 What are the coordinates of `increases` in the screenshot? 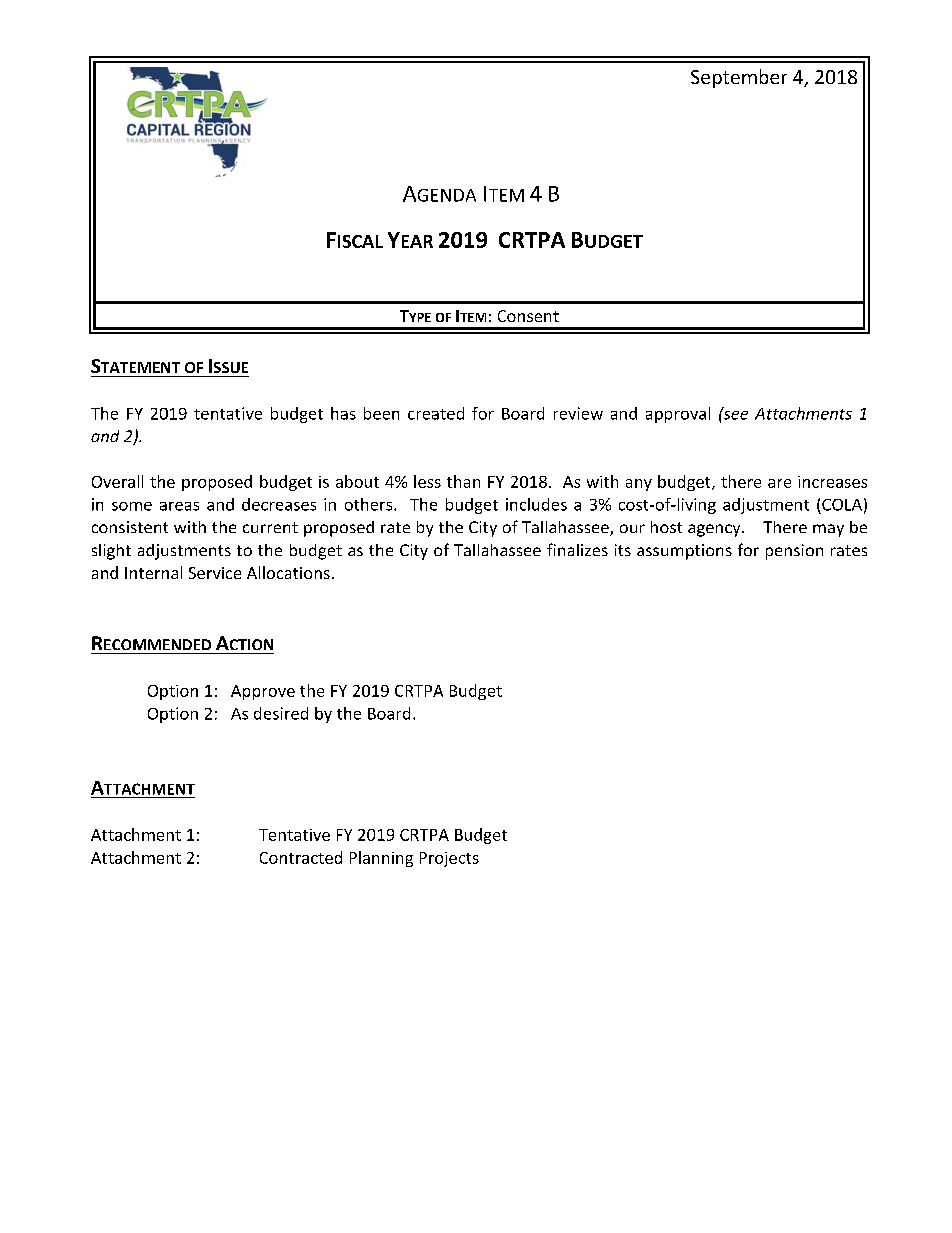 It's located at (832, 482).
